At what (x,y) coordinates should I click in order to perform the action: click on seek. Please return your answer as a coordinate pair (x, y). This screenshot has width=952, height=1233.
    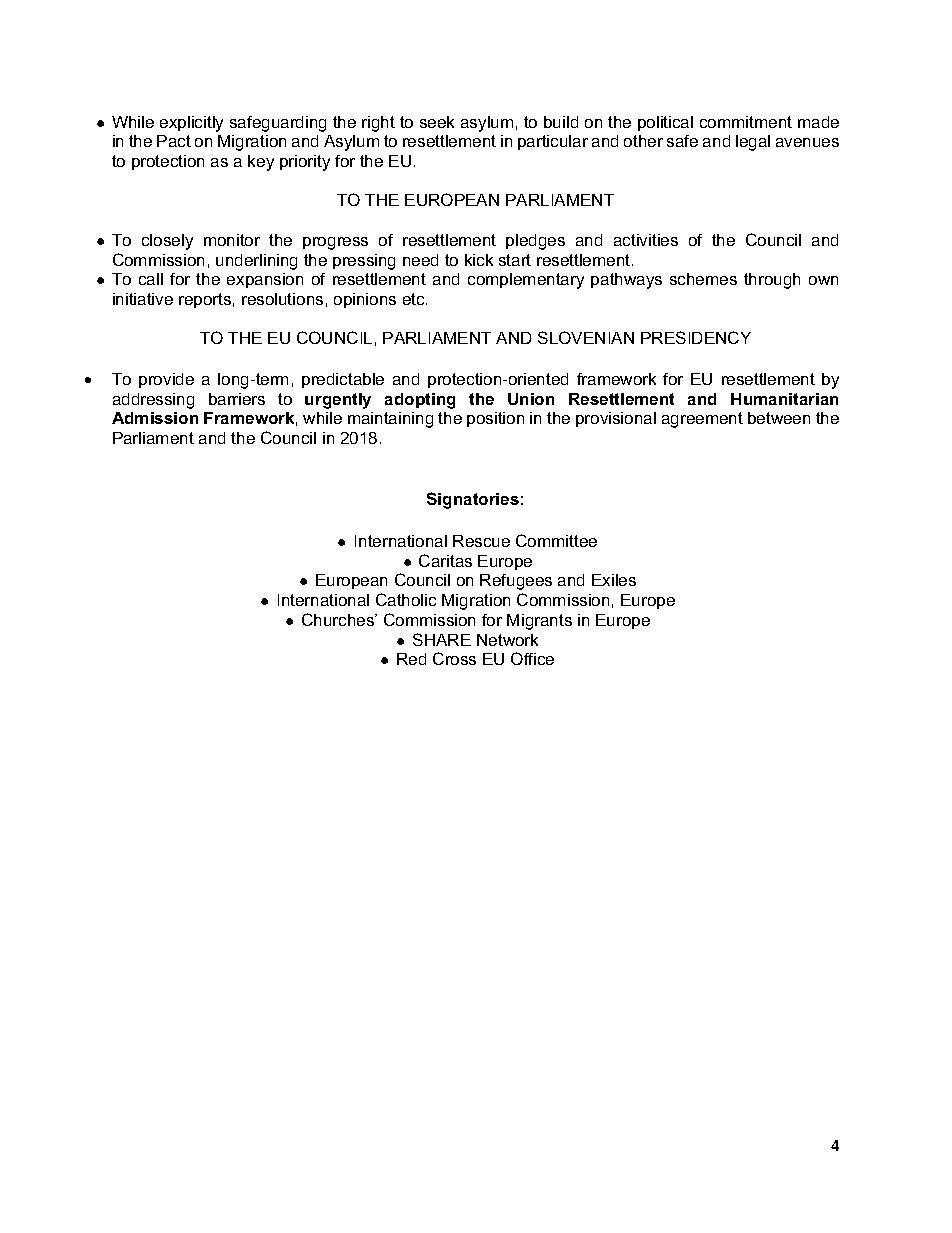
    Looking at the image, I should click on (437, 122).
